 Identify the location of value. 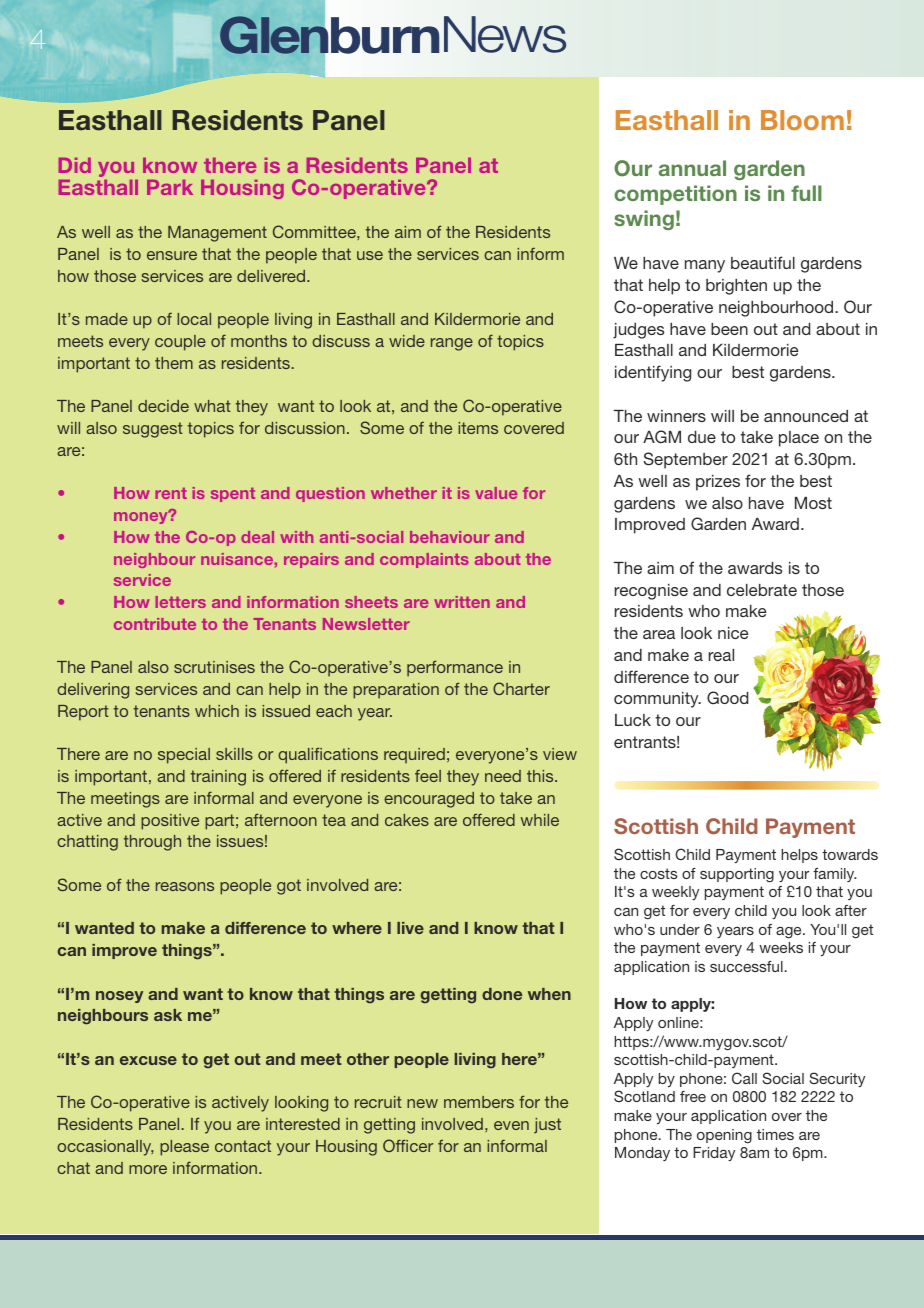
(496, 493).
